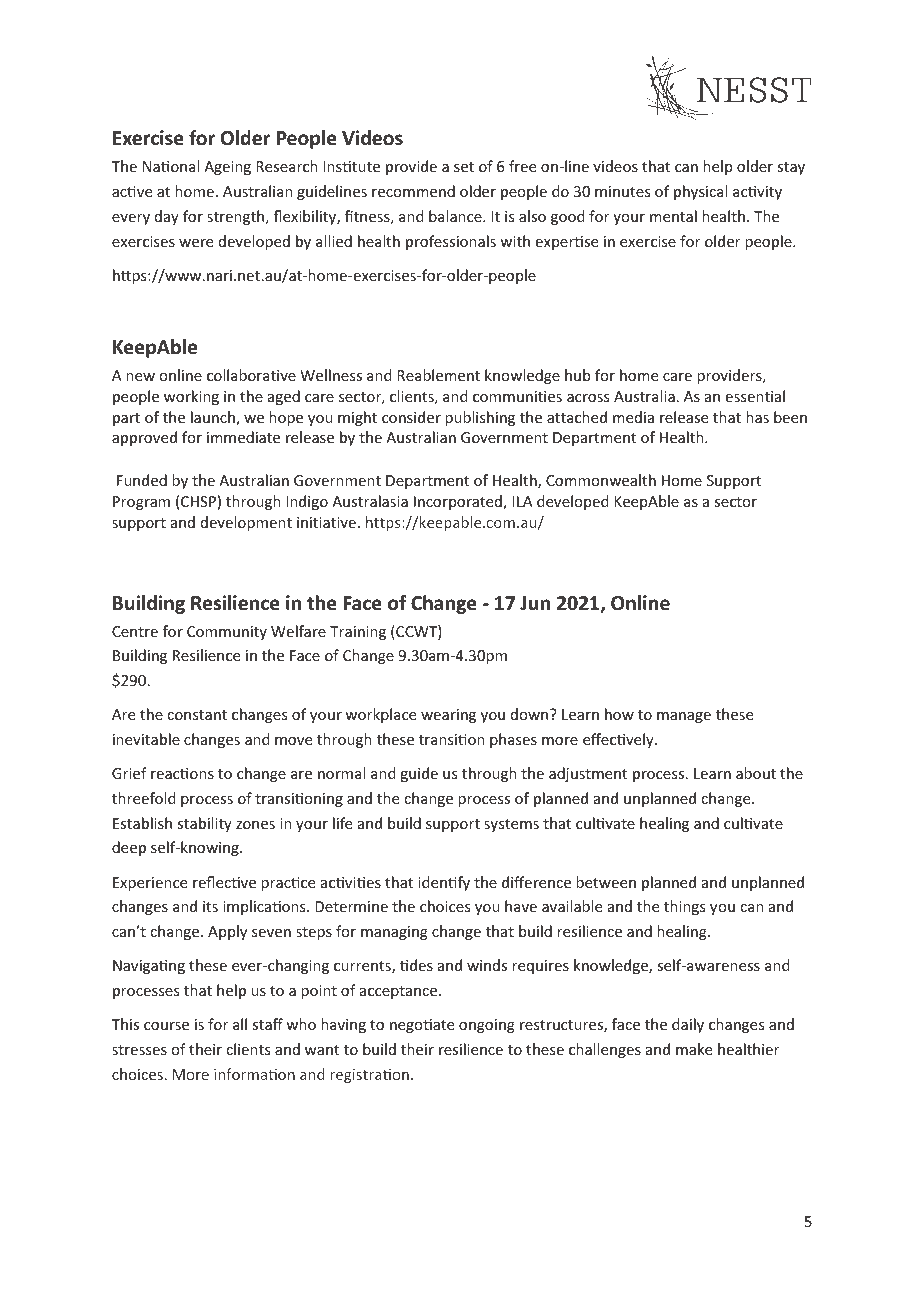 The width and height of the screenshot is (924, 1308). Describe the element at coordinates (448, 716) in the screenshot. I see `wearing` at that location.
